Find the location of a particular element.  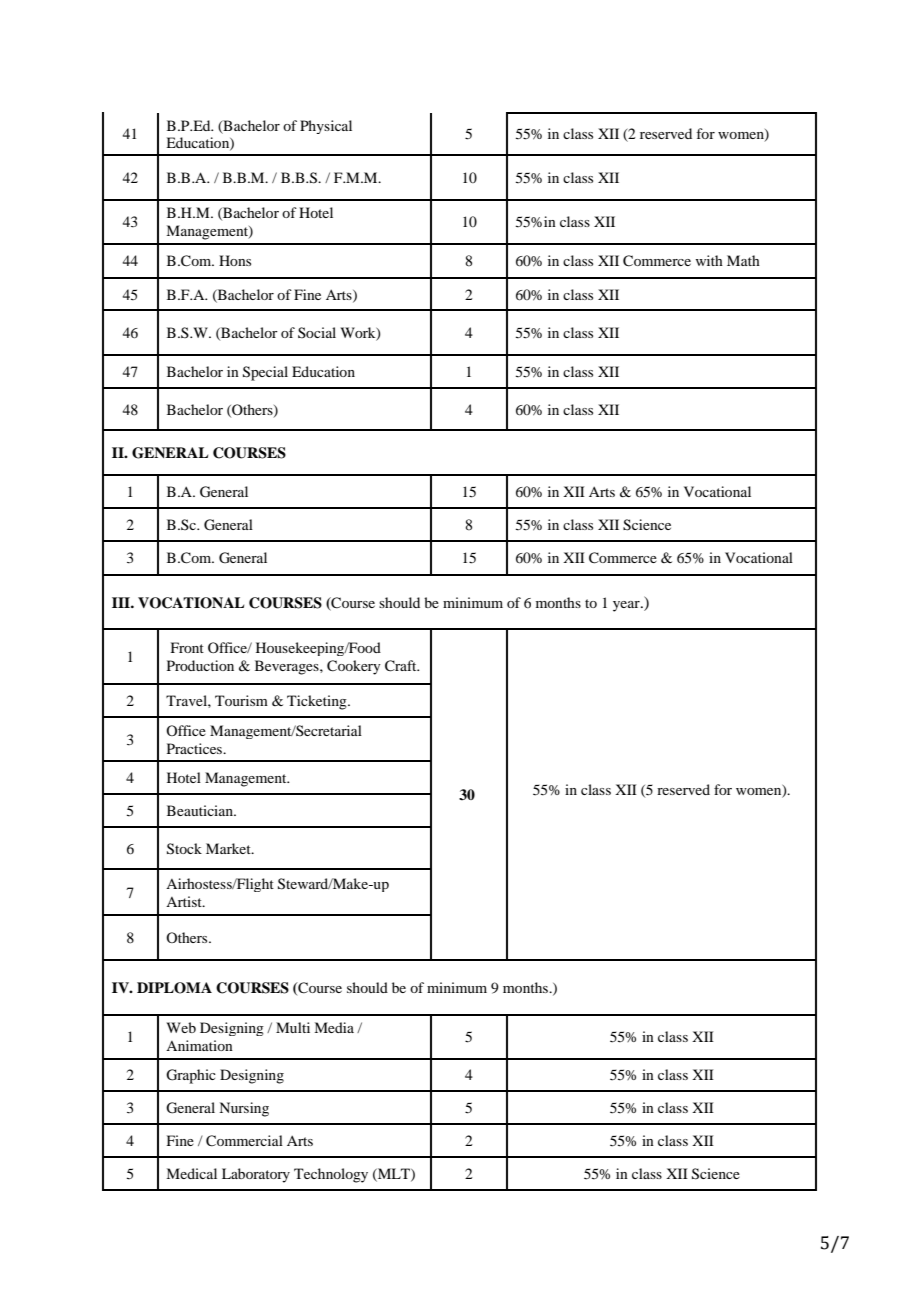

Artist is located at coordinates (185, 901).
